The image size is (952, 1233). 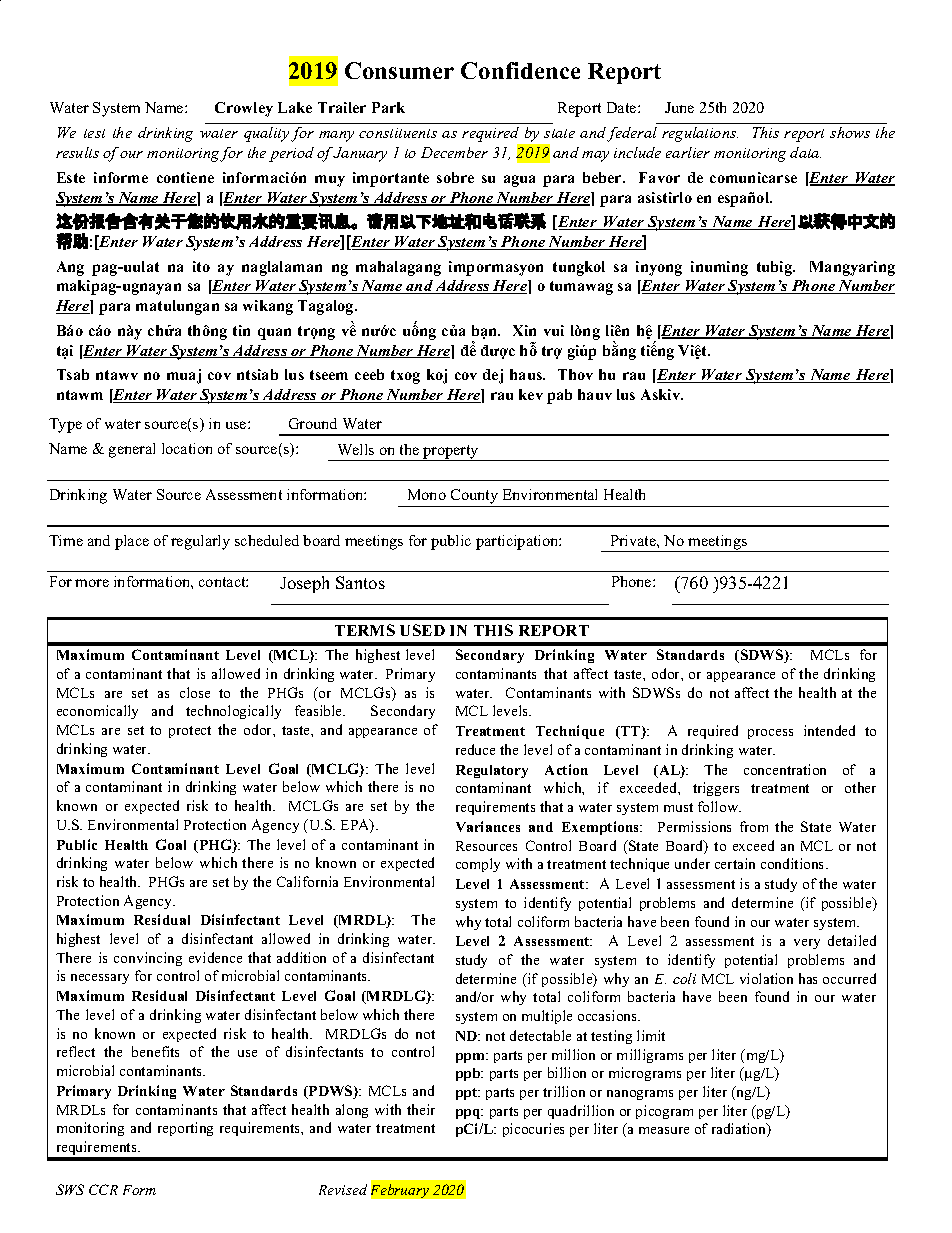 I want to click on regulations, so click(x=700, y=134).
